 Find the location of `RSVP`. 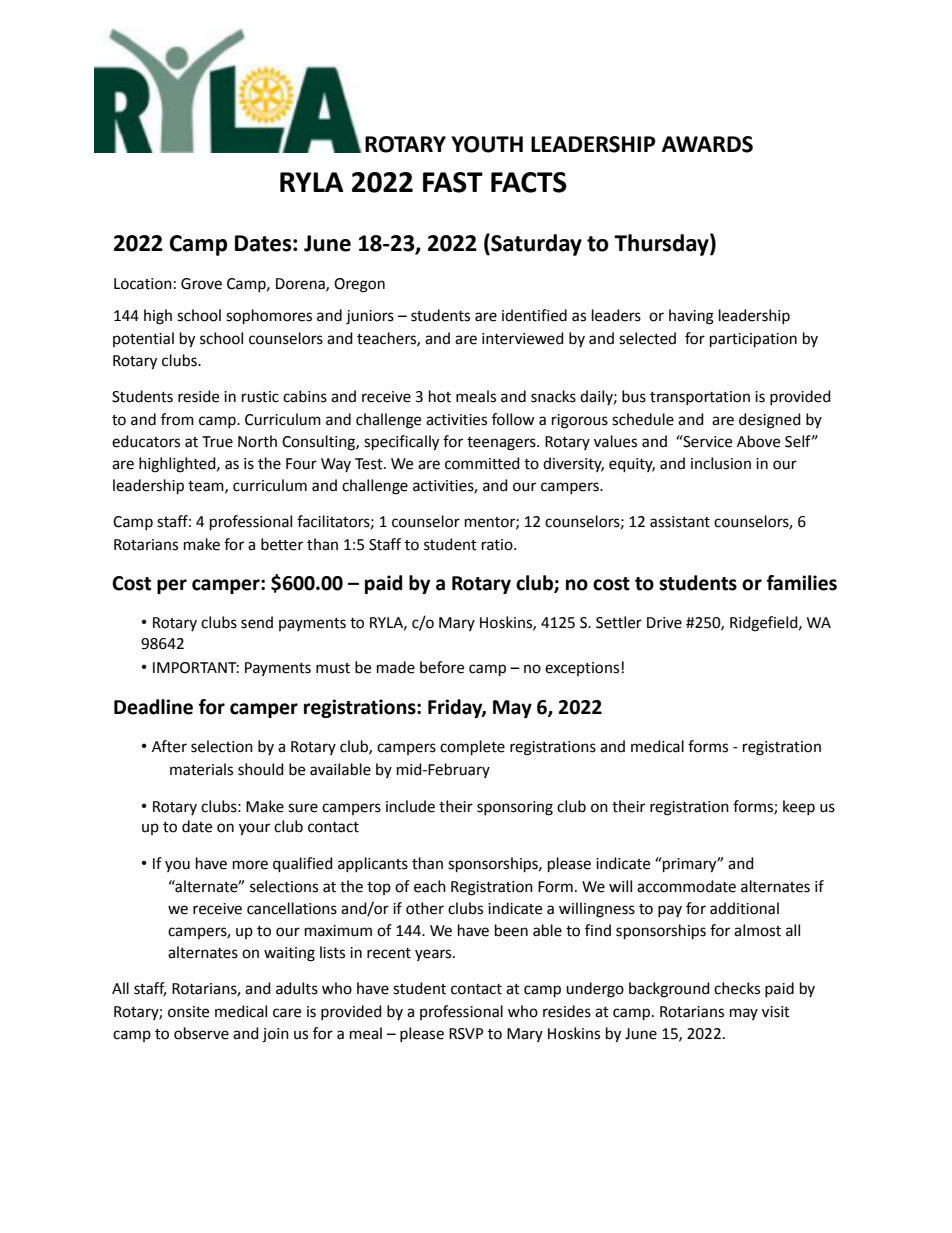

RSVP is located at coordinates (466, 1034).
